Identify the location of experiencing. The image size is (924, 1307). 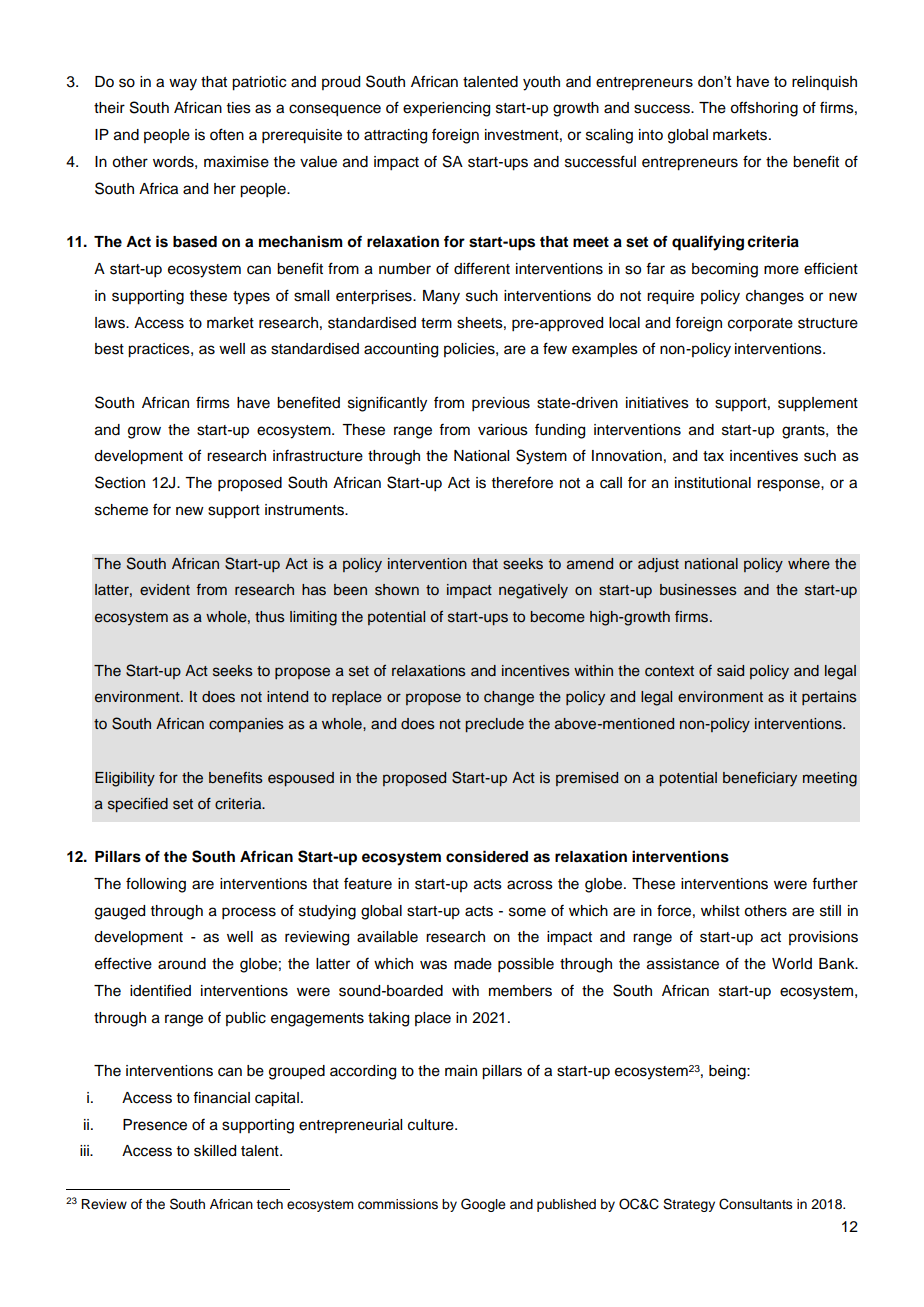
(446, 109).
